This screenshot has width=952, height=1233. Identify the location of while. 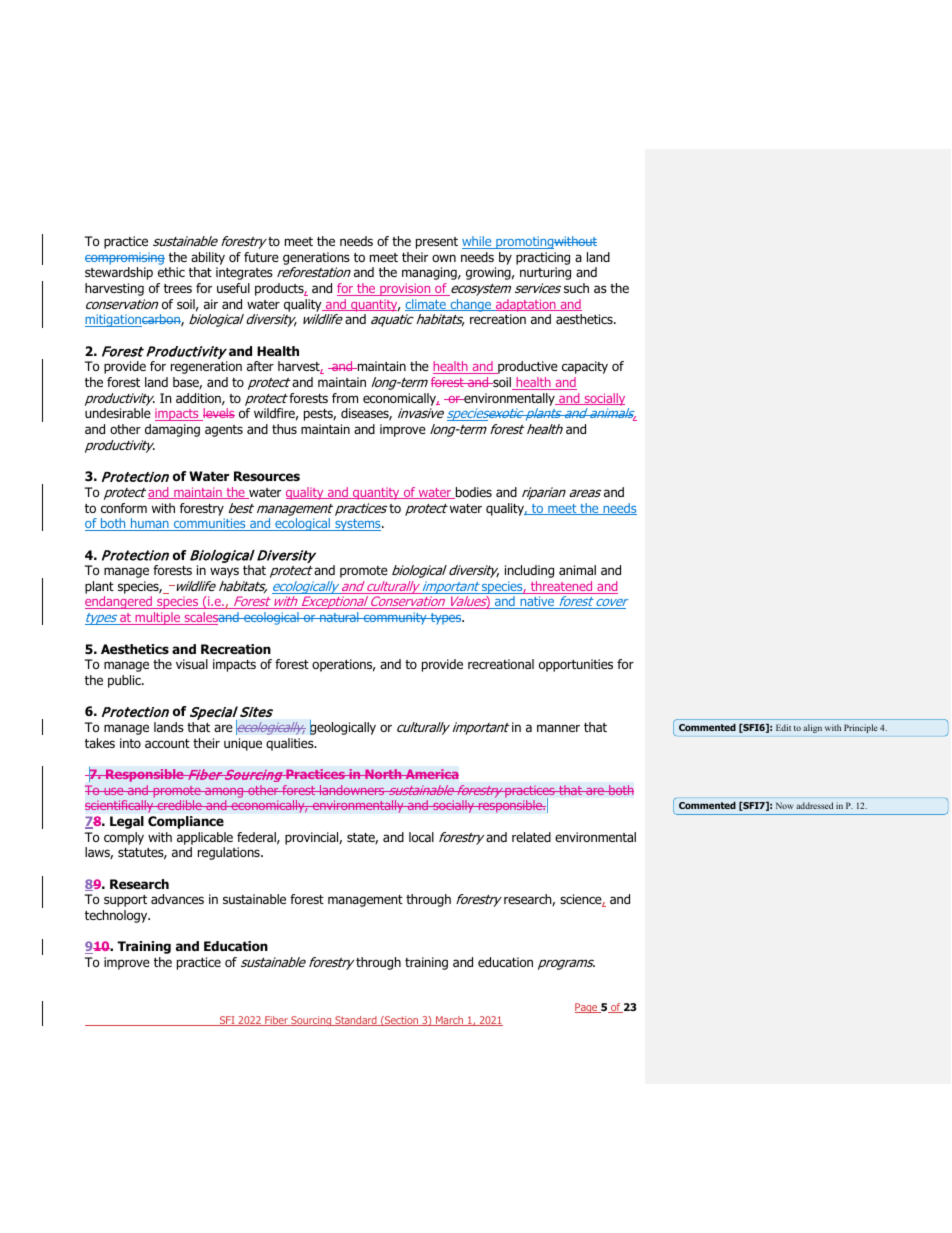
(478, 242).
